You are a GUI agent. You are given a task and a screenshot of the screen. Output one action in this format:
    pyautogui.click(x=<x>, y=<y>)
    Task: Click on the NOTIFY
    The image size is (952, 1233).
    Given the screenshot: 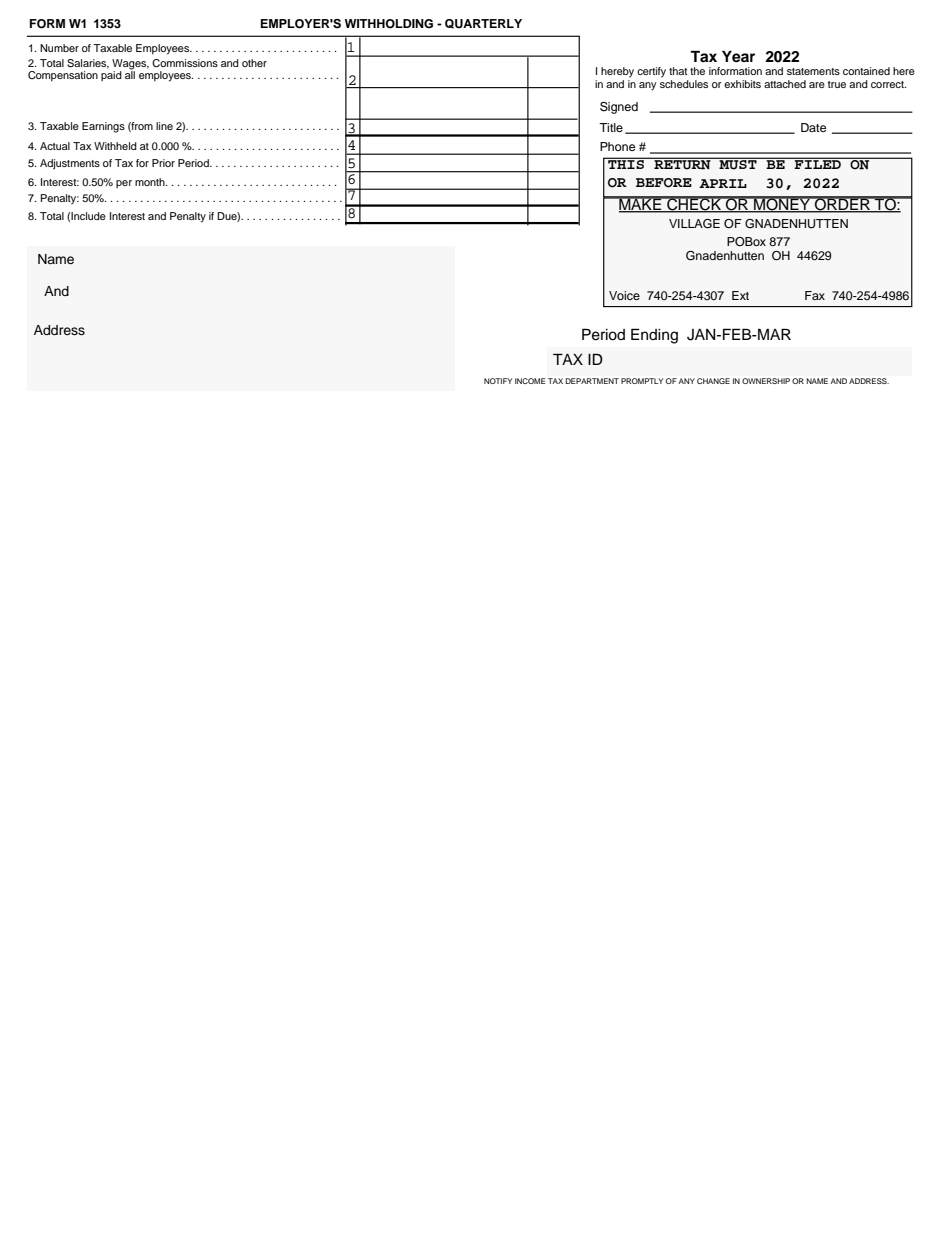 What is the action you would take?
    pyautogui.click(x=498, y=381)
